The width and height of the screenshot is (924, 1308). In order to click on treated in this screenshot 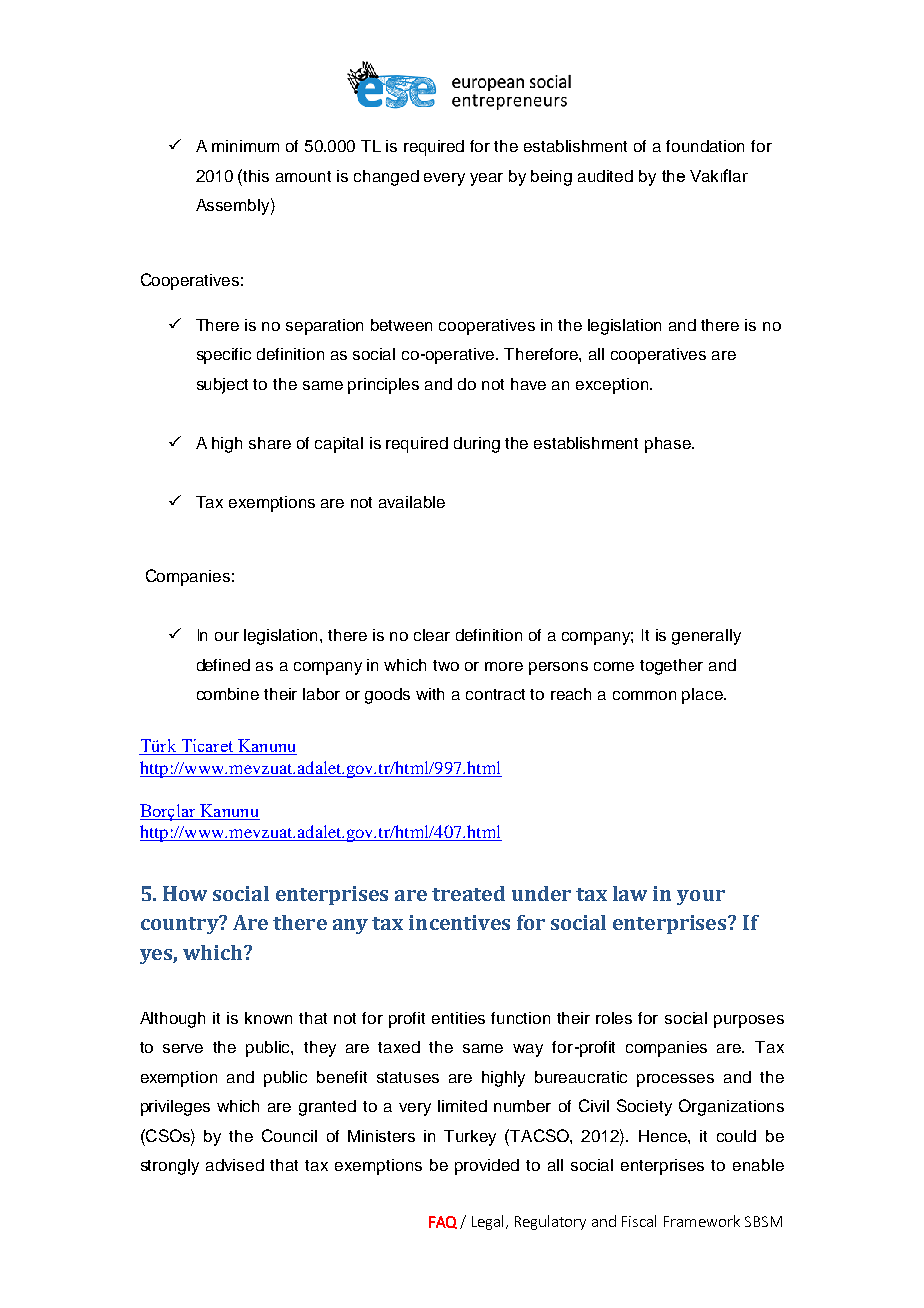, I will do `click(468, 893)`.
